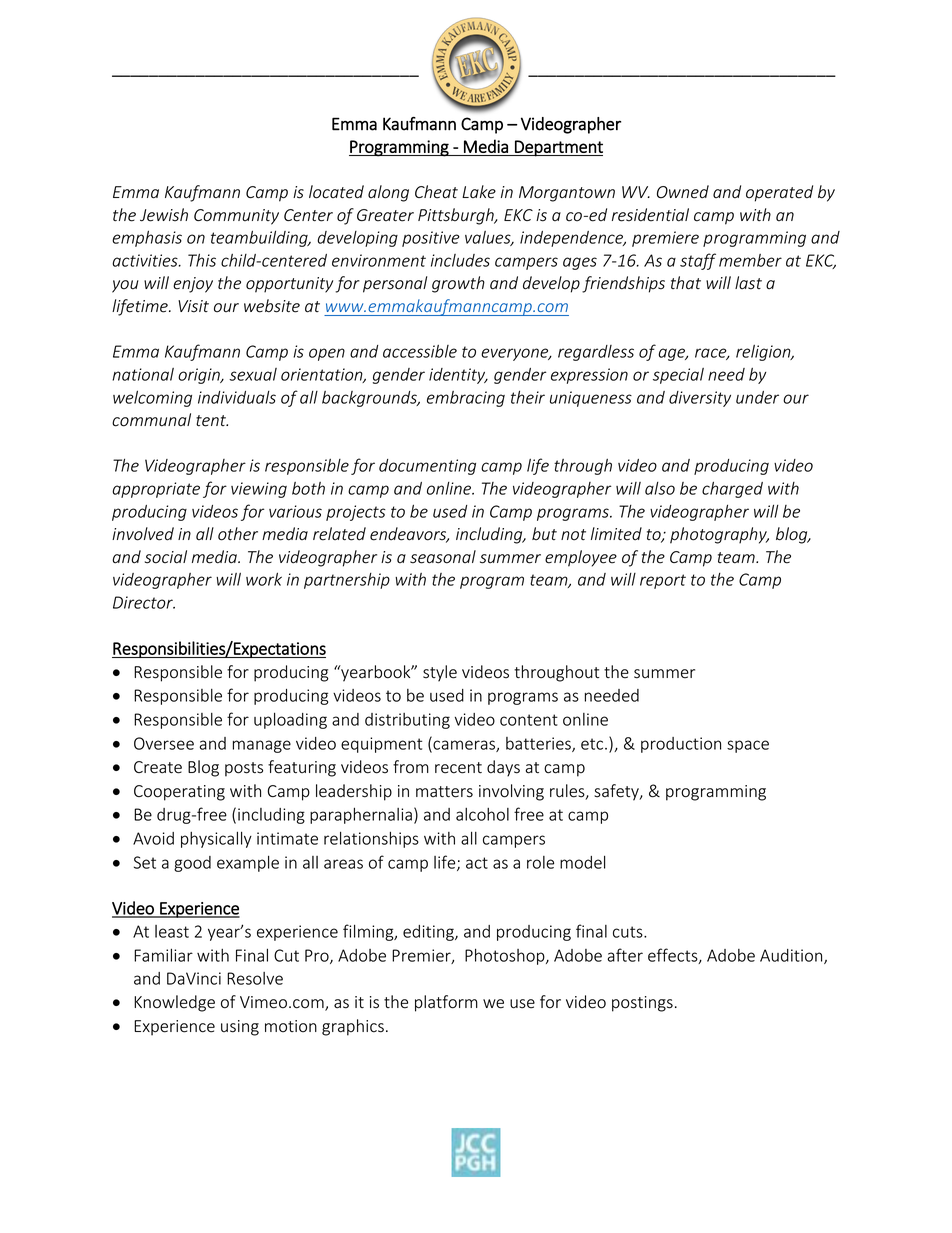 The height and width of the document is (1233, 952). Describe the element at coordinates (407, 721) in the document. I see `distributing` at that location.
